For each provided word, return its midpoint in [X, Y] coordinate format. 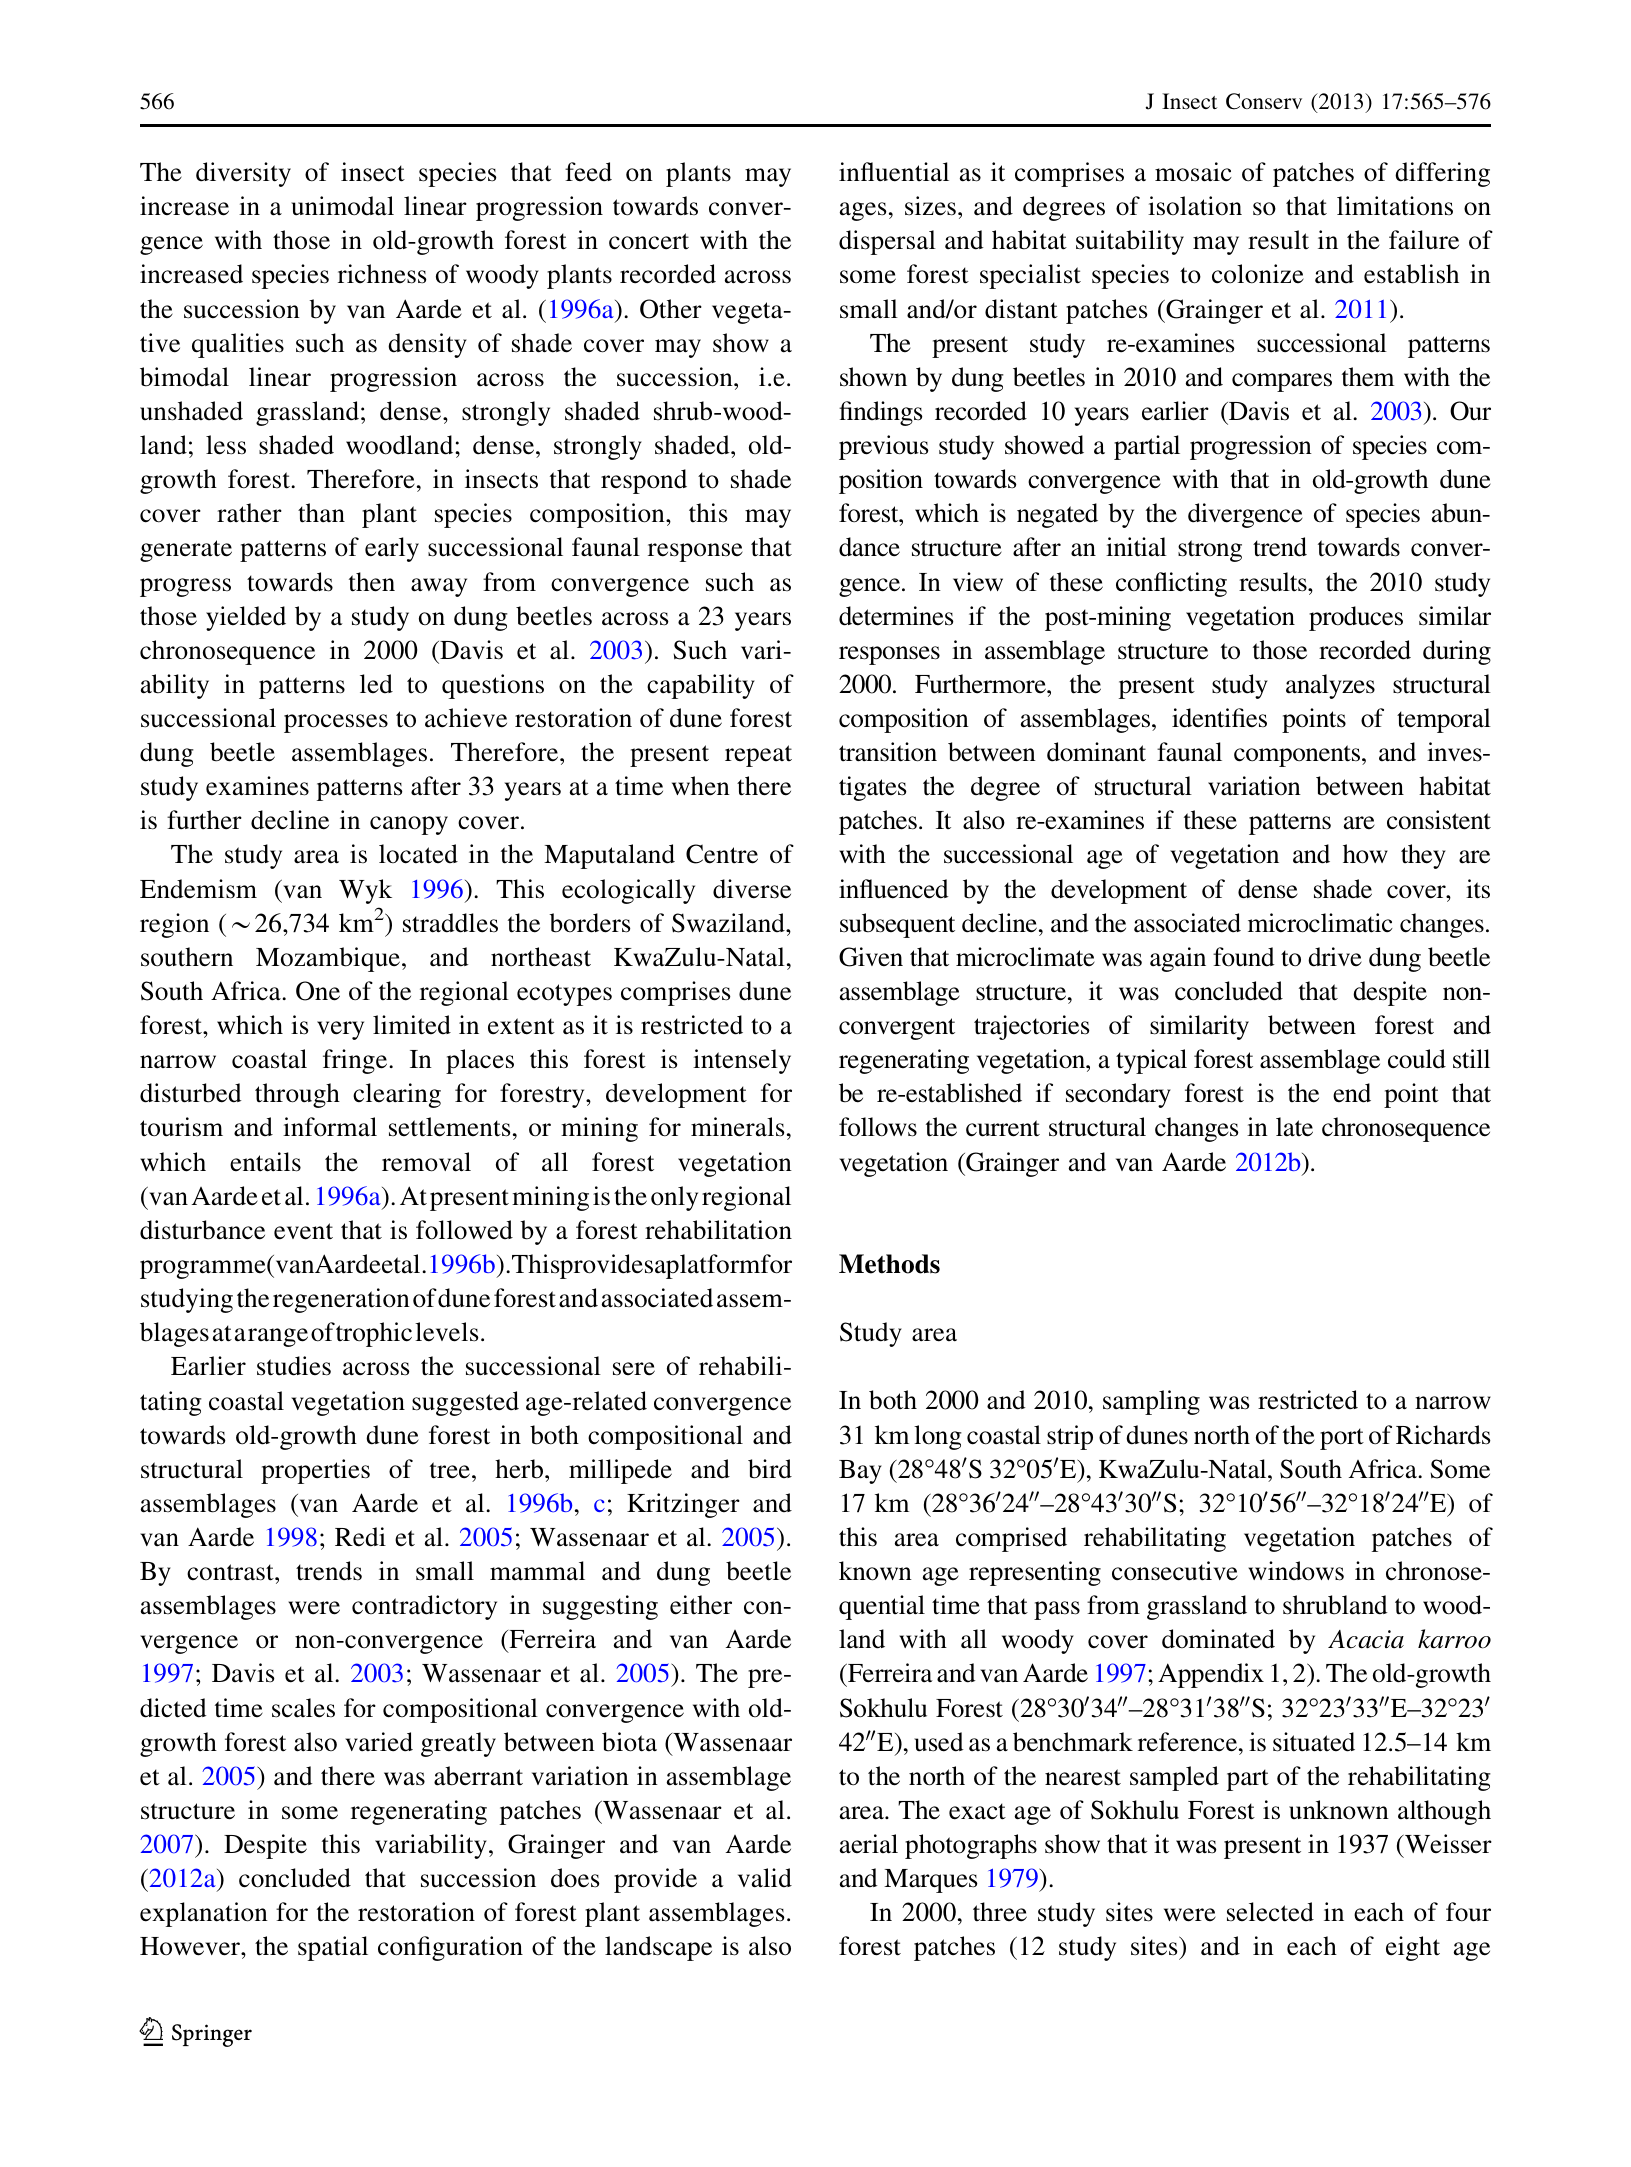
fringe [356, 1061]
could [1417, 1059]
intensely [742, 1061]
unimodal [342, 206]
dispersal [887, 242]
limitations [1395, 206]
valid [765, 1878]
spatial [333, 1948]
